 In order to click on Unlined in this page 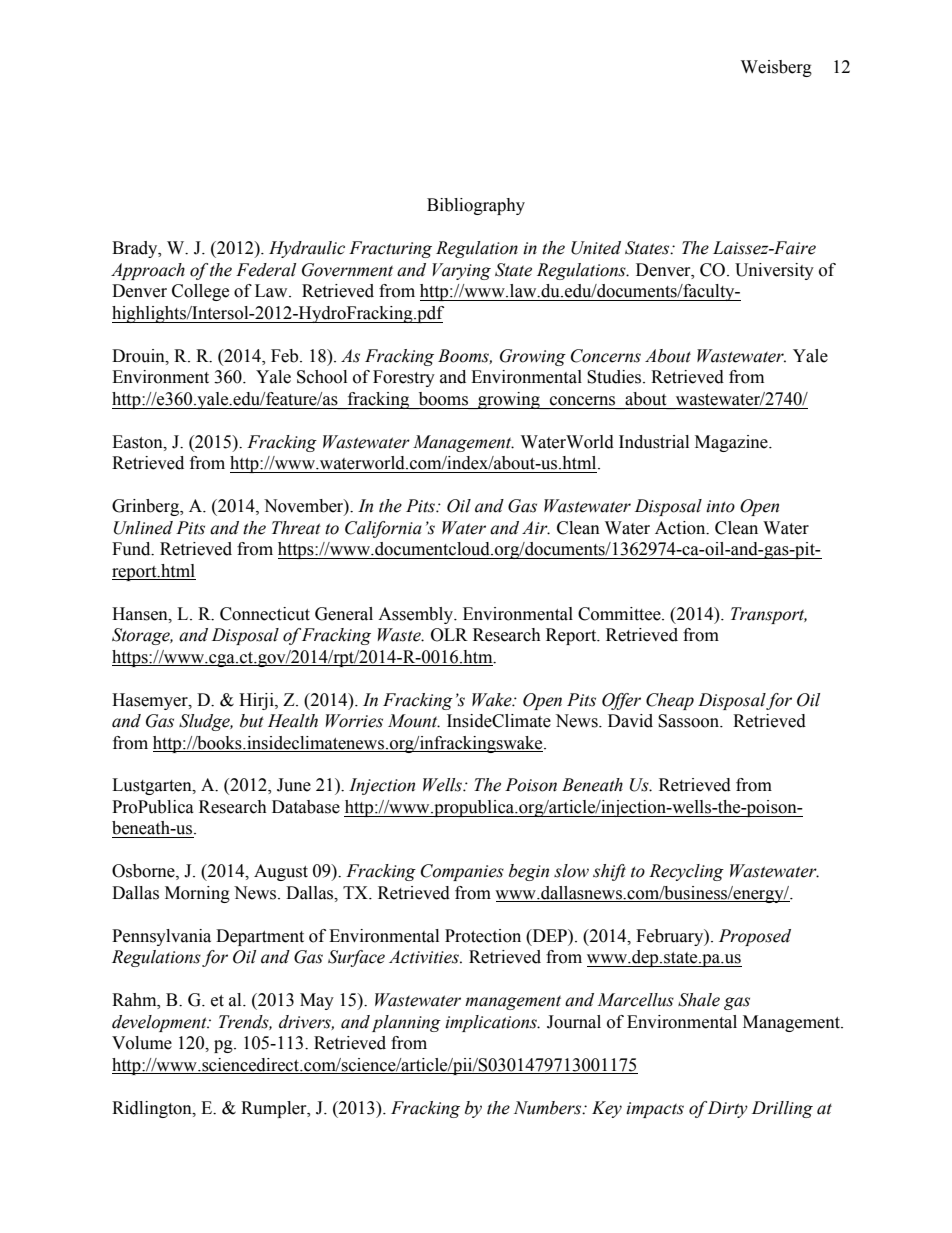, I will do `click(143, 528)`.
